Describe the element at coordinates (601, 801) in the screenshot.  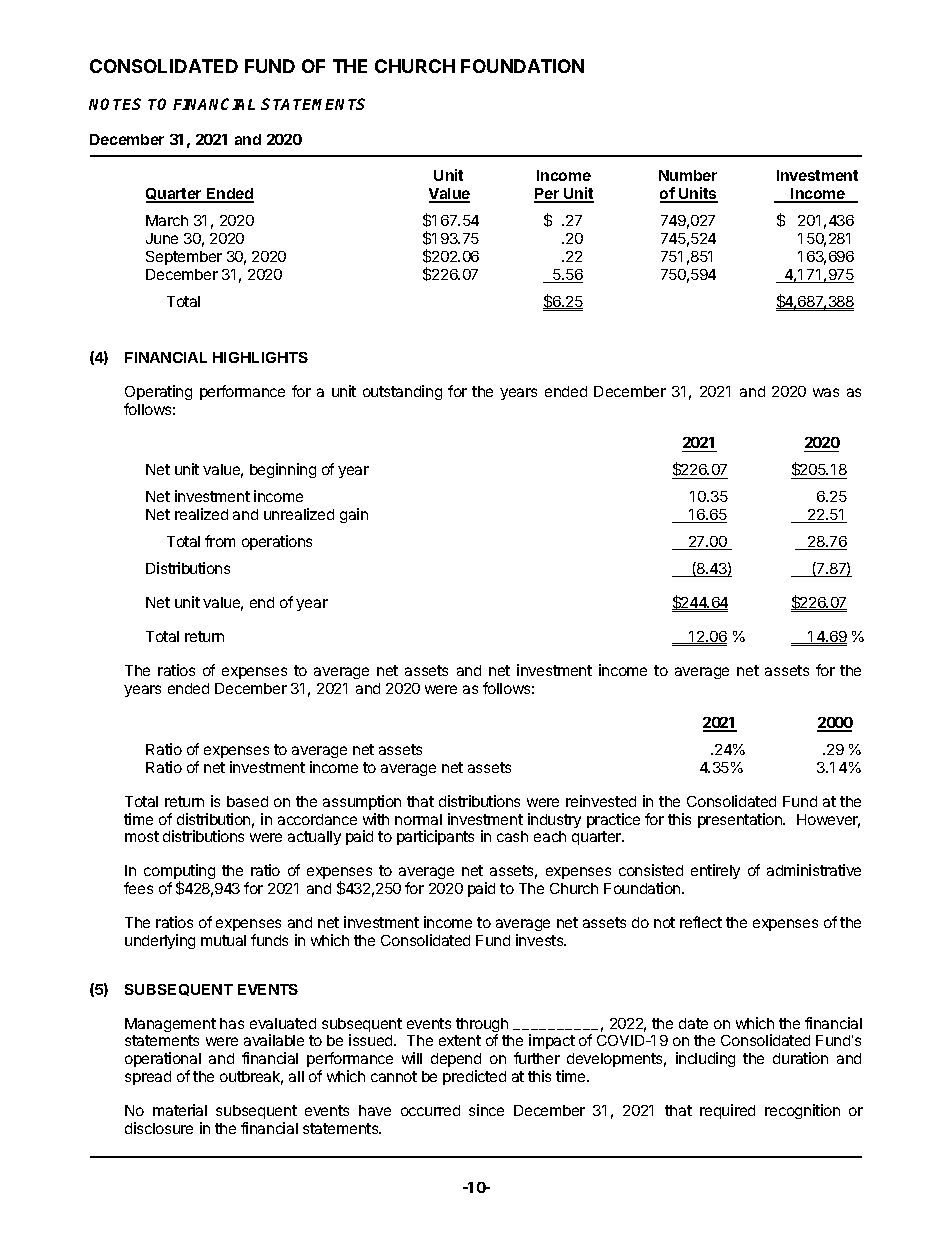
I see `reinvested` at that location.
